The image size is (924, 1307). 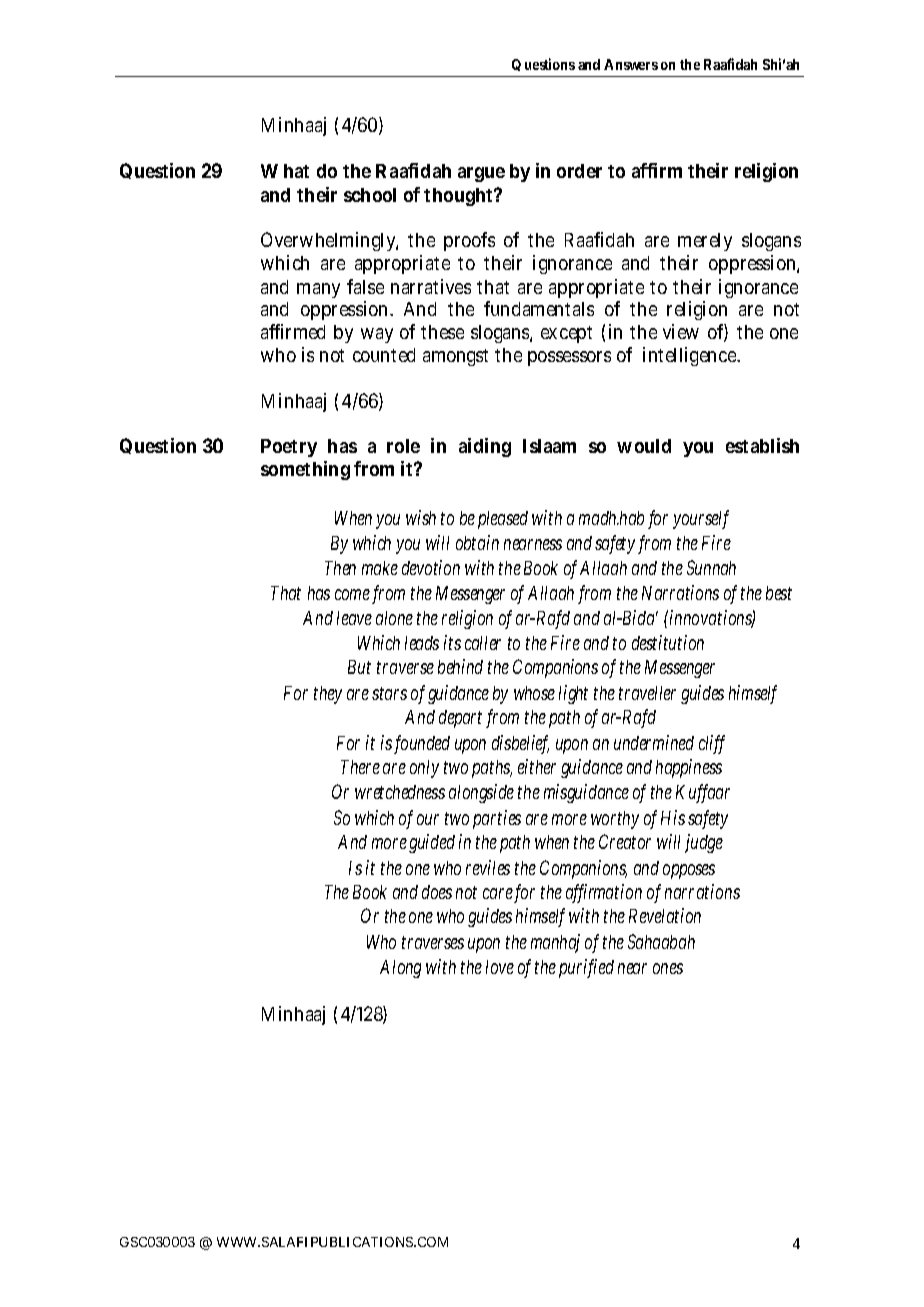 What do you see at coordinates (579, 171) in the screenshot?
I see `order` at bounding box center [579, 171].
